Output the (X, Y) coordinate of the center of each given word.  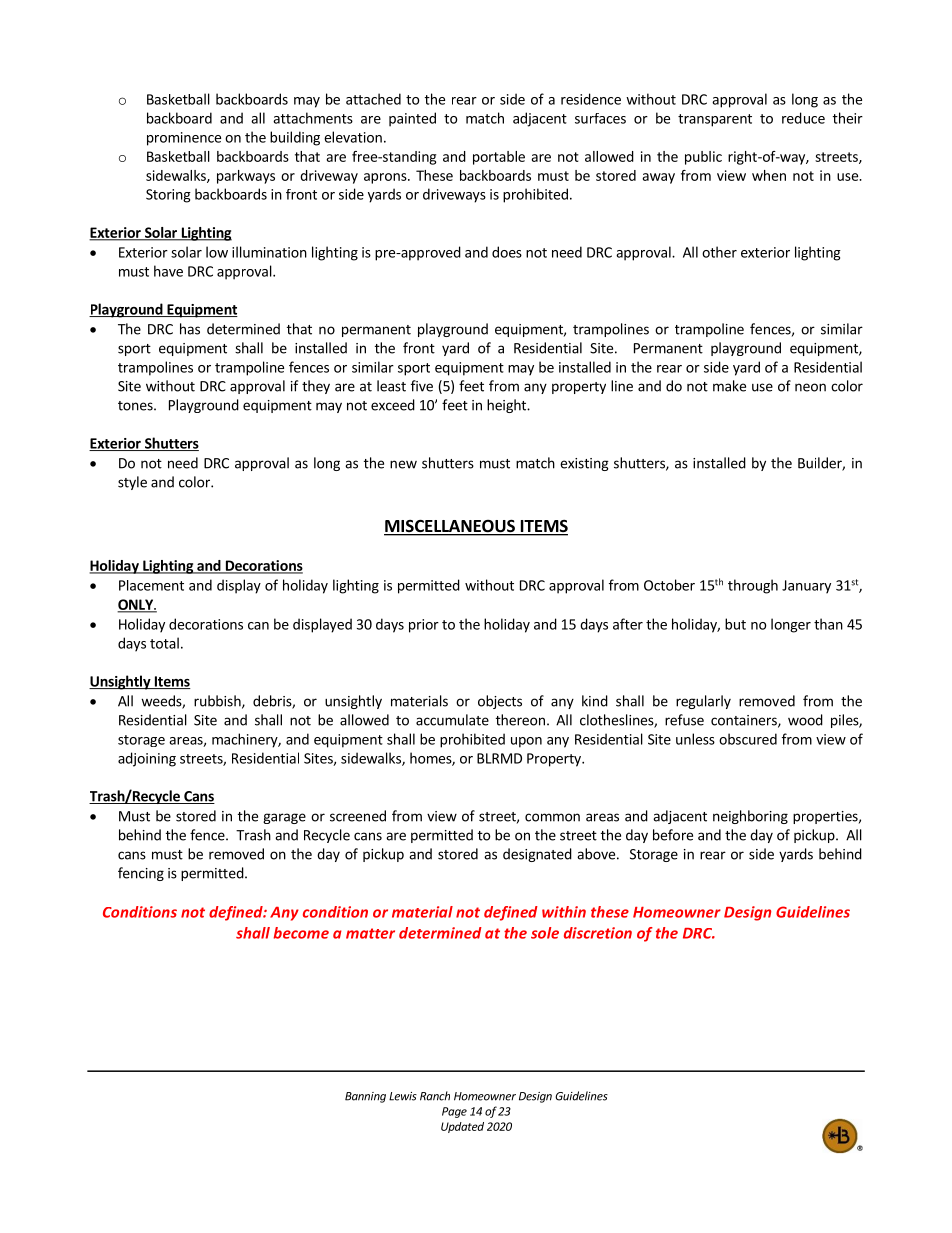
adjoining (147, 759)
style (132, 483)
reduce (803, 118)
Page (454, 1112)
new (403, 464)
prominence (184, 139)
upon (526, 742)
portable (499, 158)
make (729, 386)
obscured (748, 739)
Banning (365, 1097)
